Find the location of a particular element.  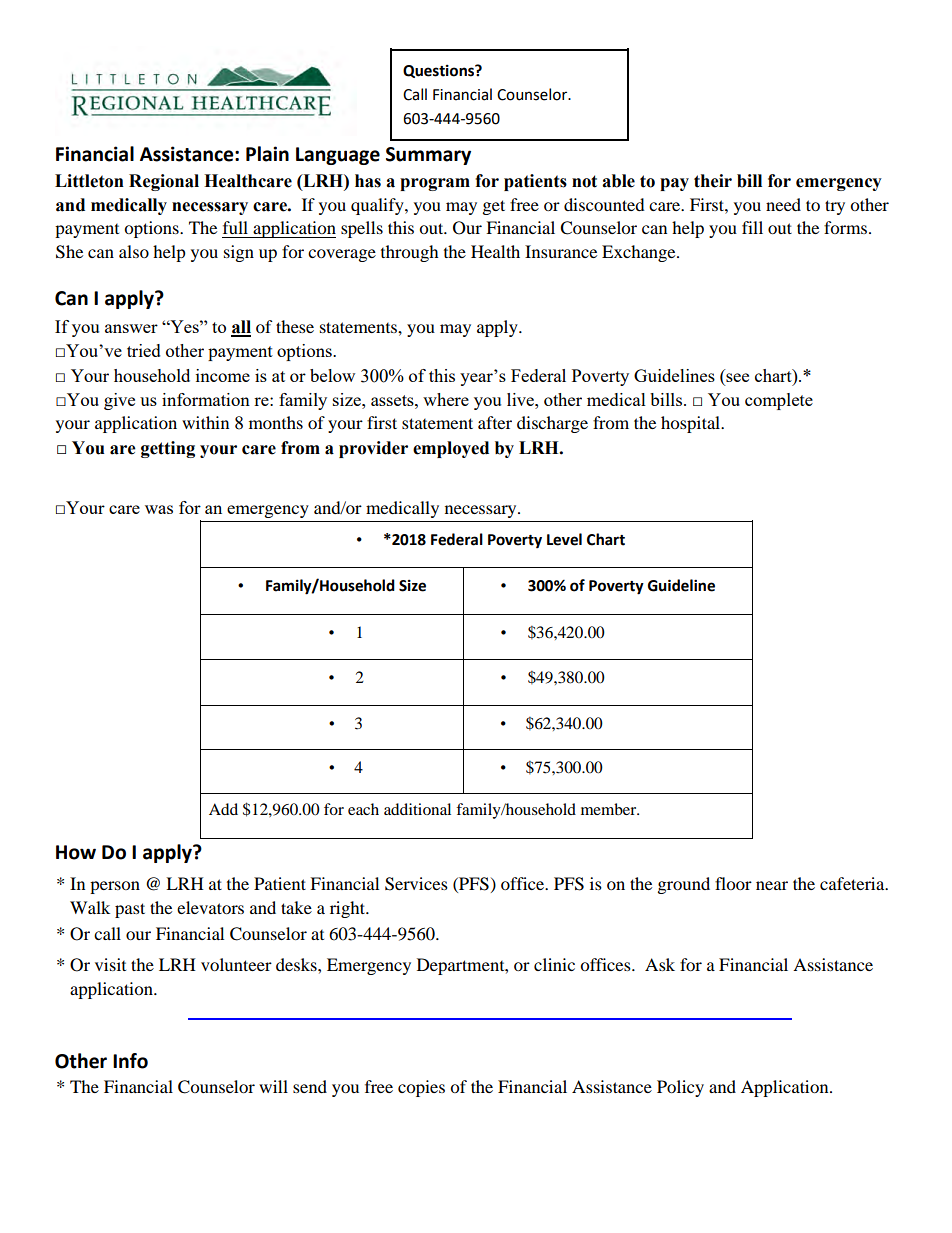

copies is located at coordinates (421, 1088).
